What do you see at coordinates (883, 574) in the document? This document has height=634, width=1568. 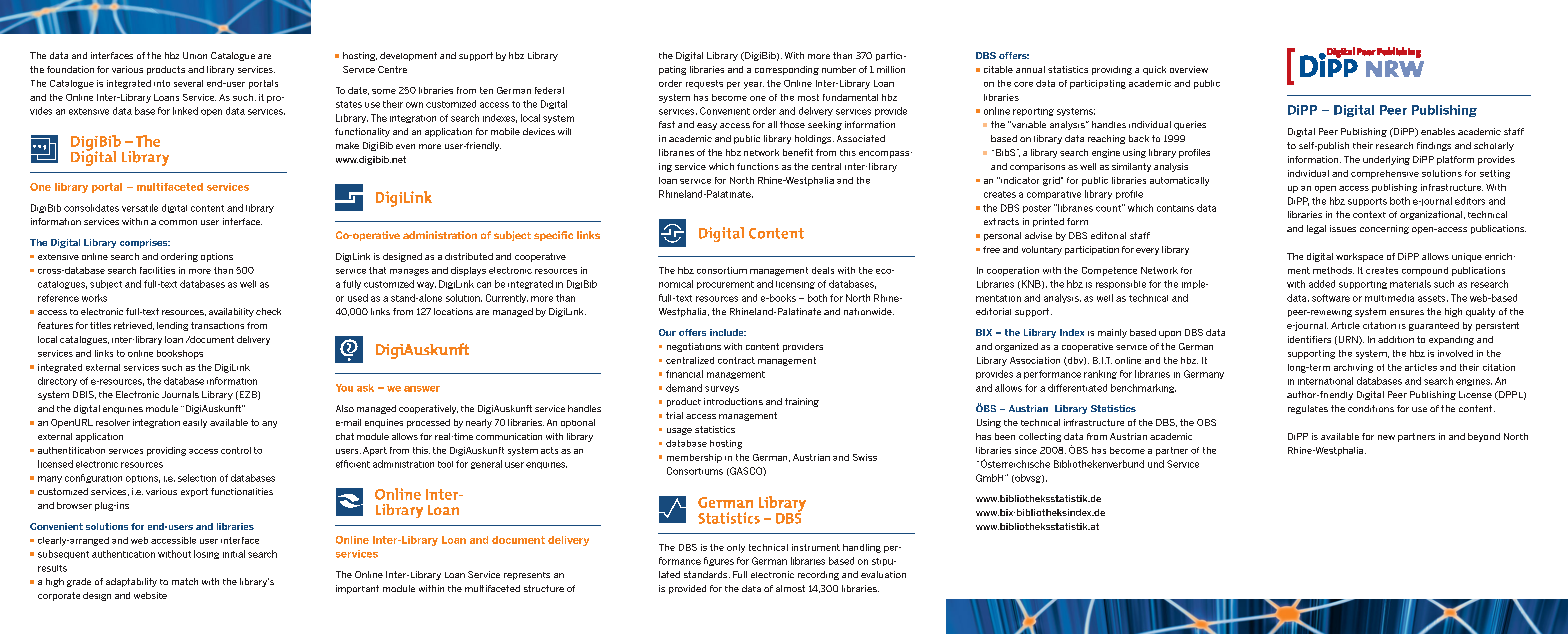 I see `evaluation` at bounding box center [883, 574].
